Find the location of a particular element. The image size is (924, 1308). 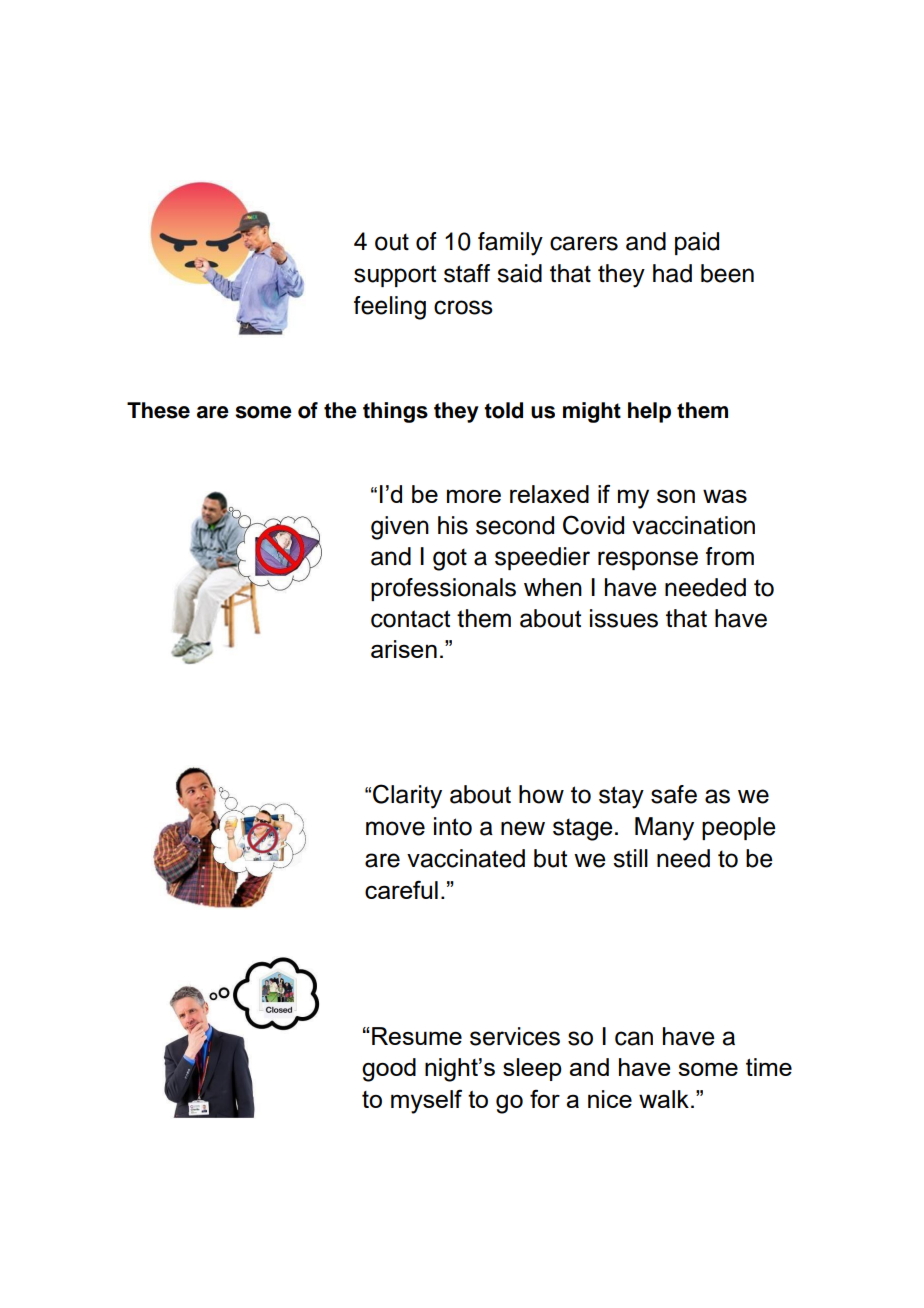

support is located at coordinates (395, 276).
